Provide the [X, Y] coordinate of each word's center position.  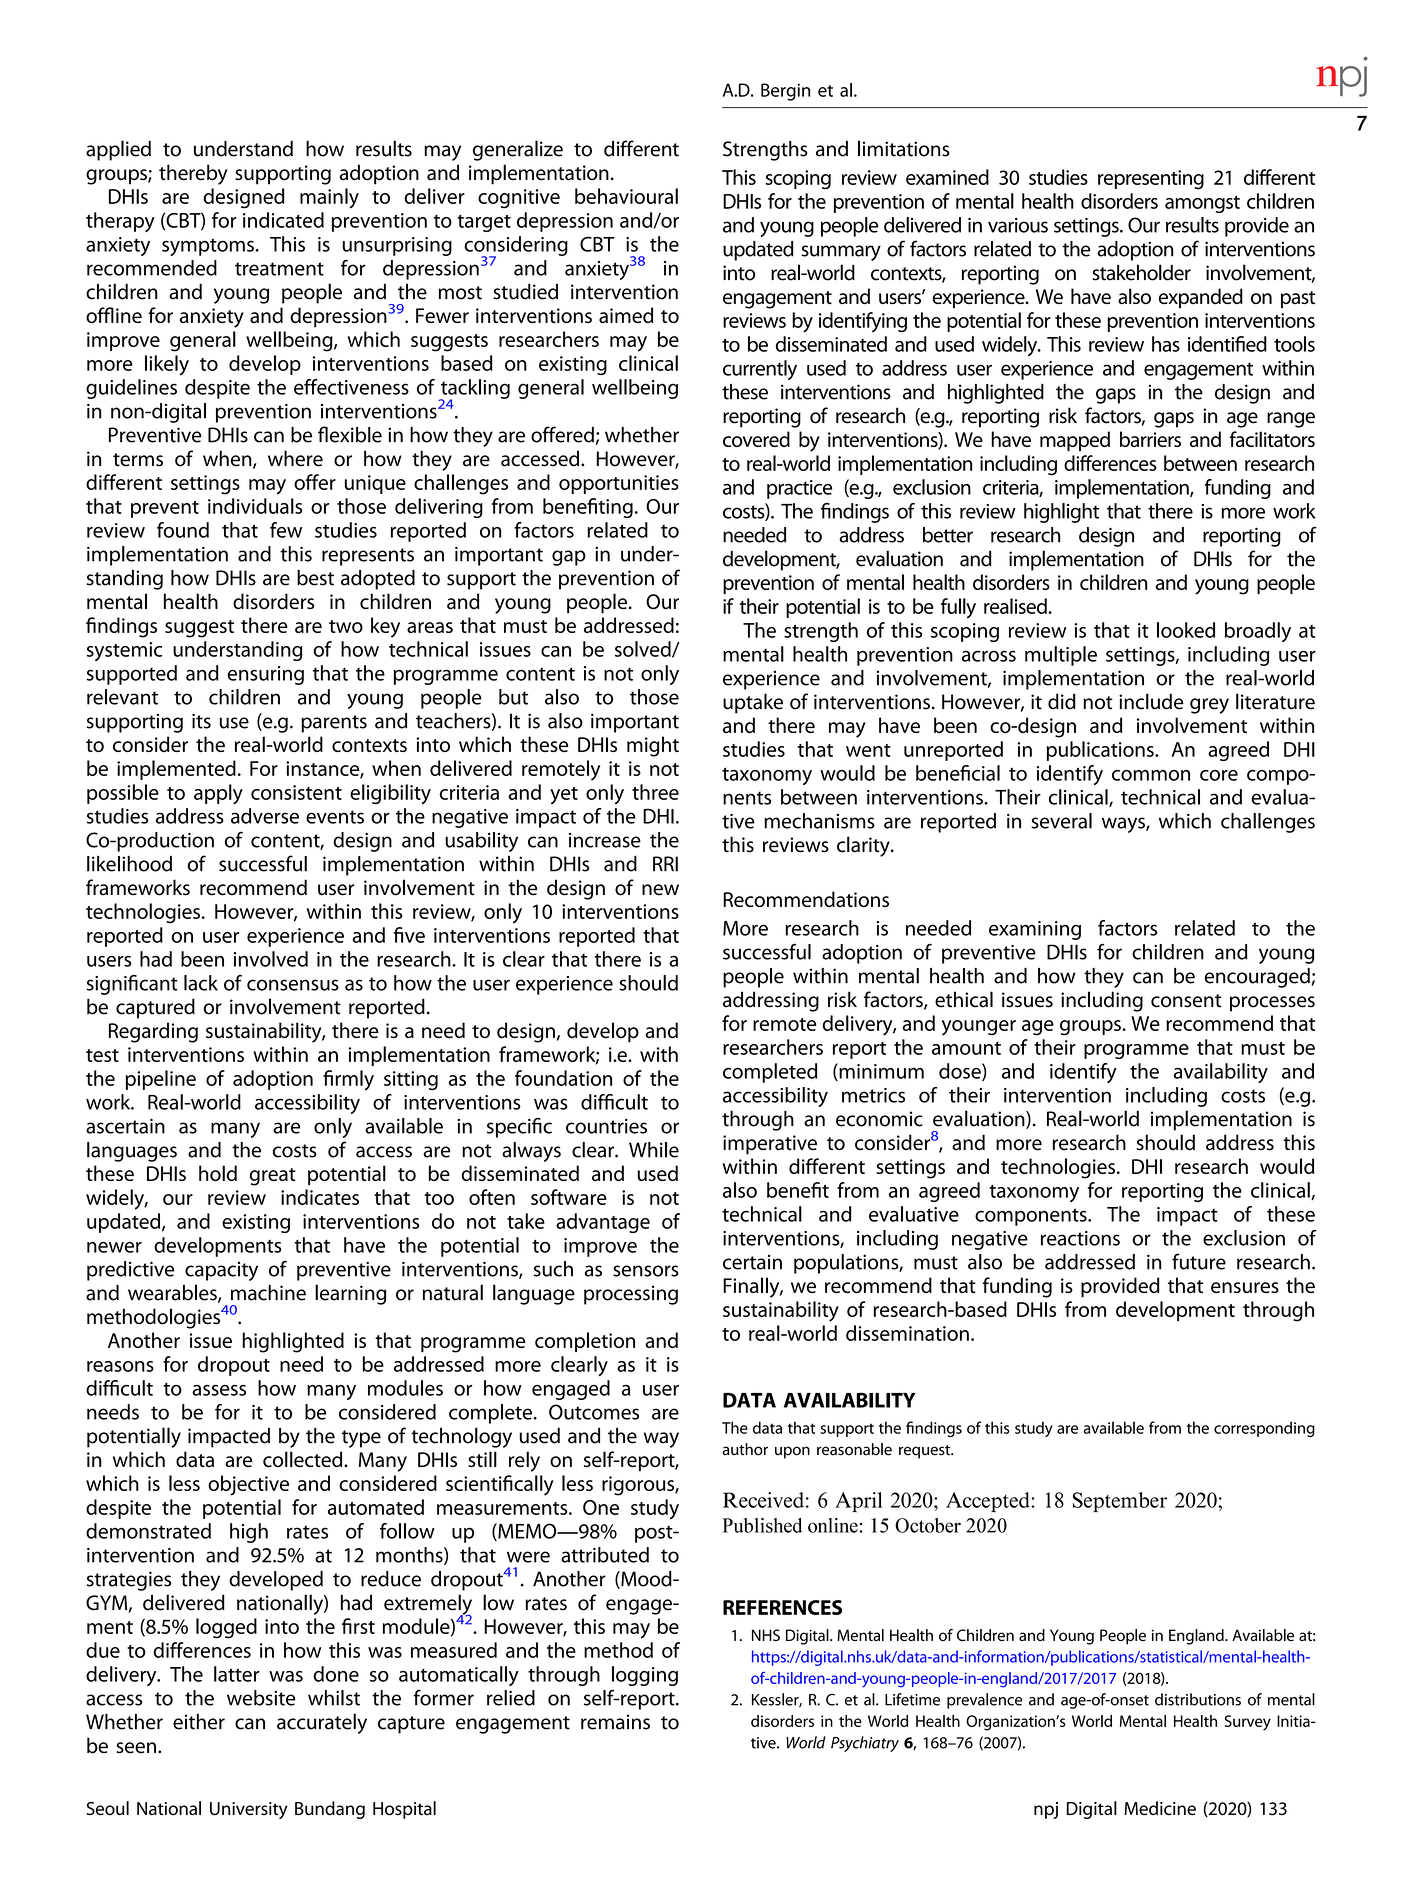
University [249, 1810]
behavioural [626, 196]
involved [271, 959]
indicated [283, 220]
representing [1151, 180]
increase [605, 840]
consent [1186, 1001]
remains [615, 1722]
